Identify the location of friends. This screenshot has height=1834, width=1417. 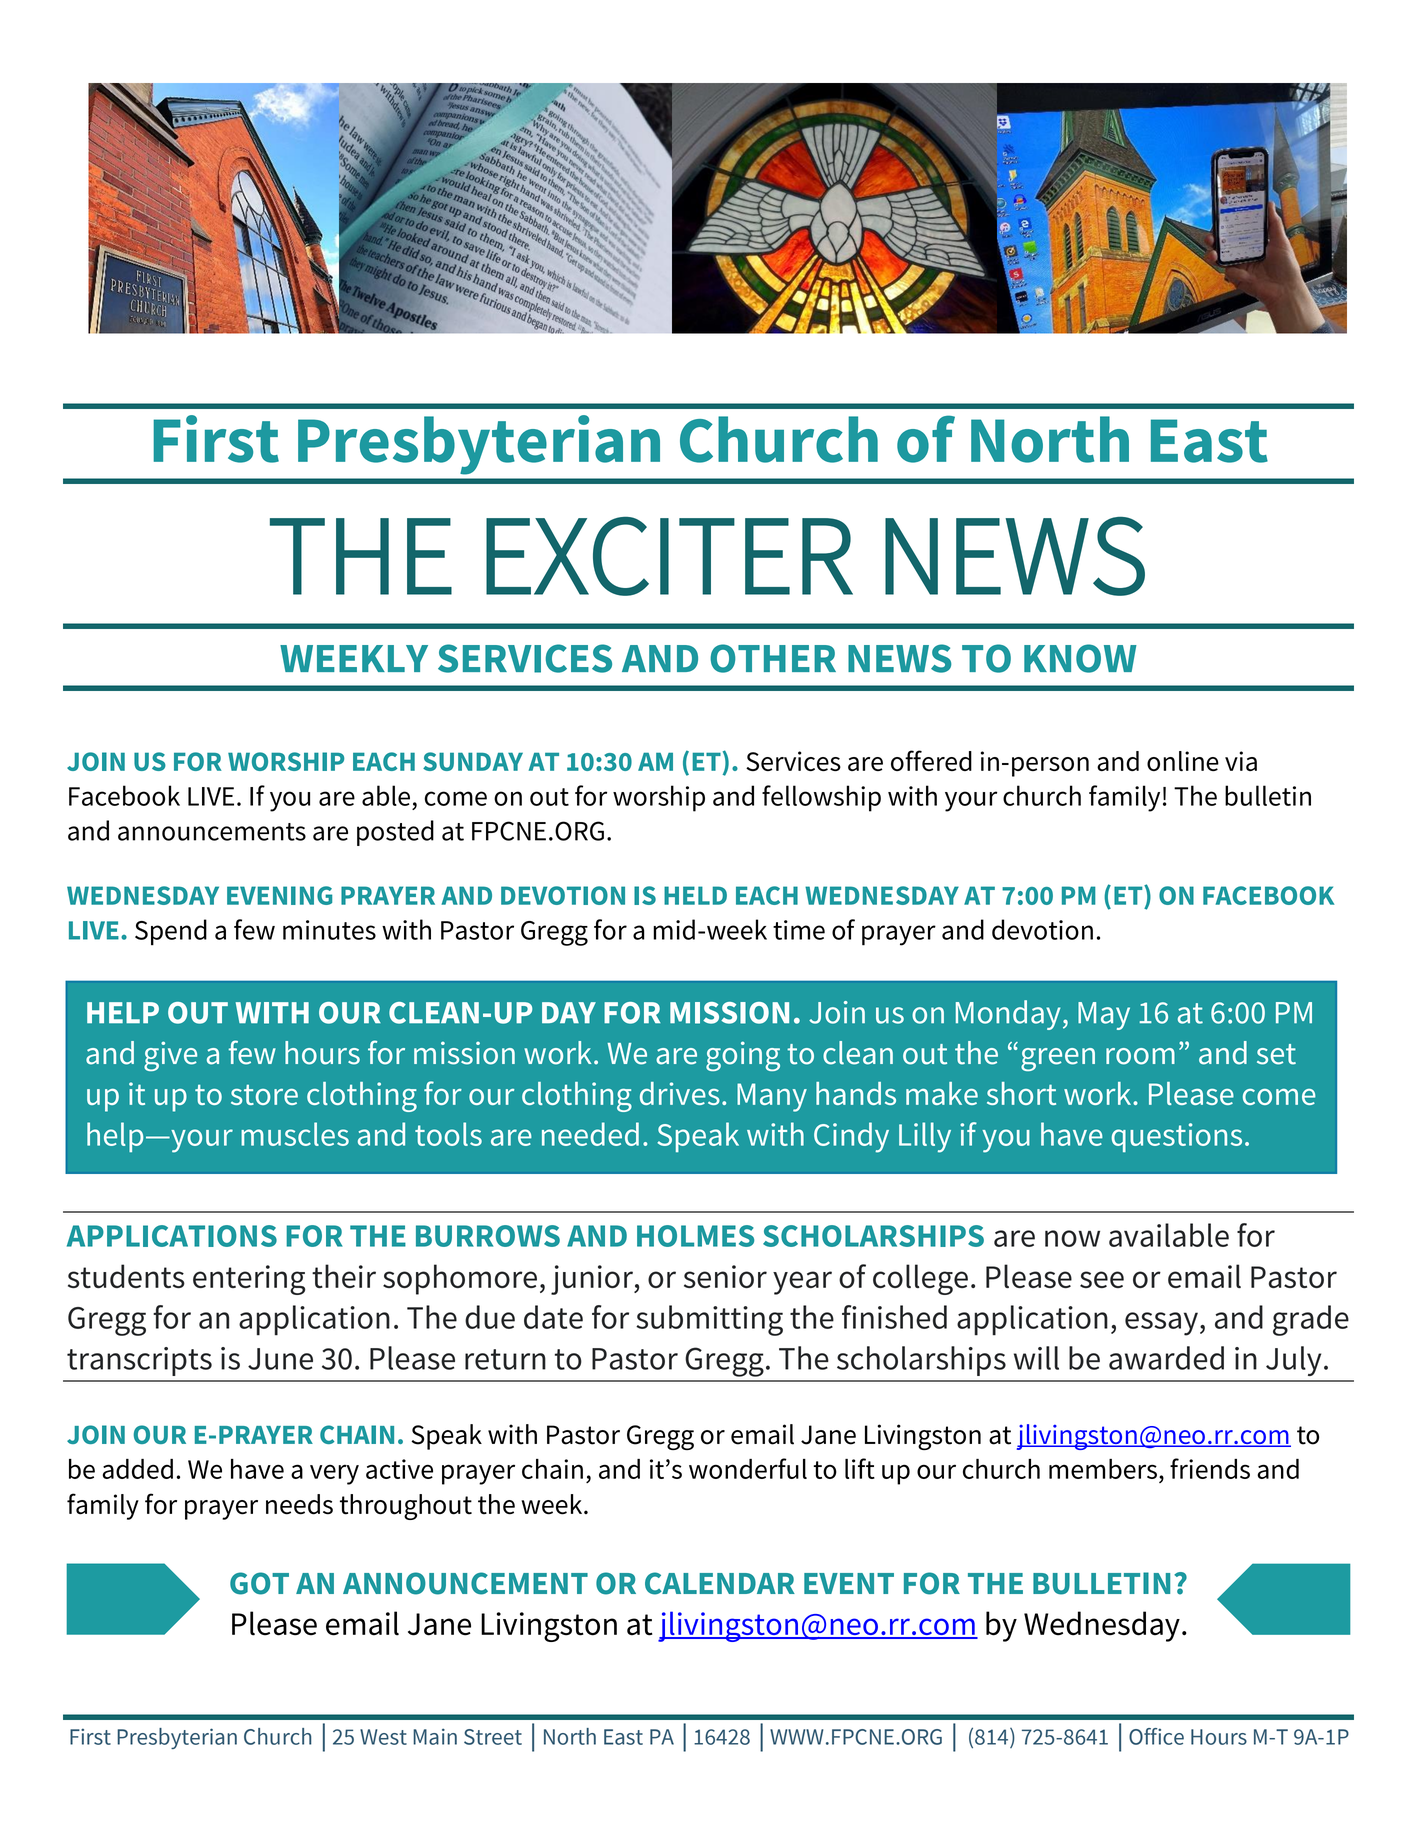
(1210, 1468).
